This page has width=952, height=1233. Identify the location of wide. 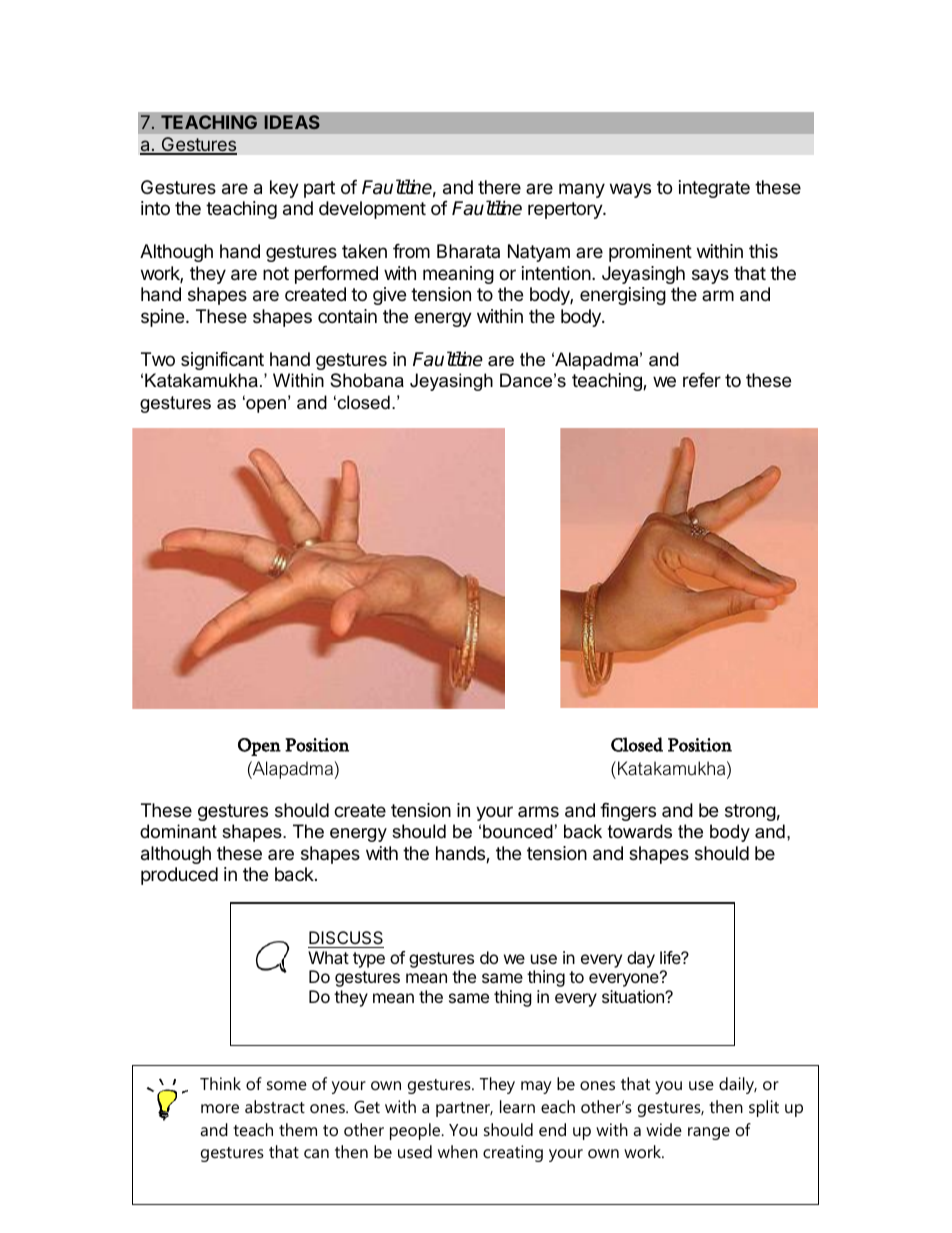
(664, 1129).
